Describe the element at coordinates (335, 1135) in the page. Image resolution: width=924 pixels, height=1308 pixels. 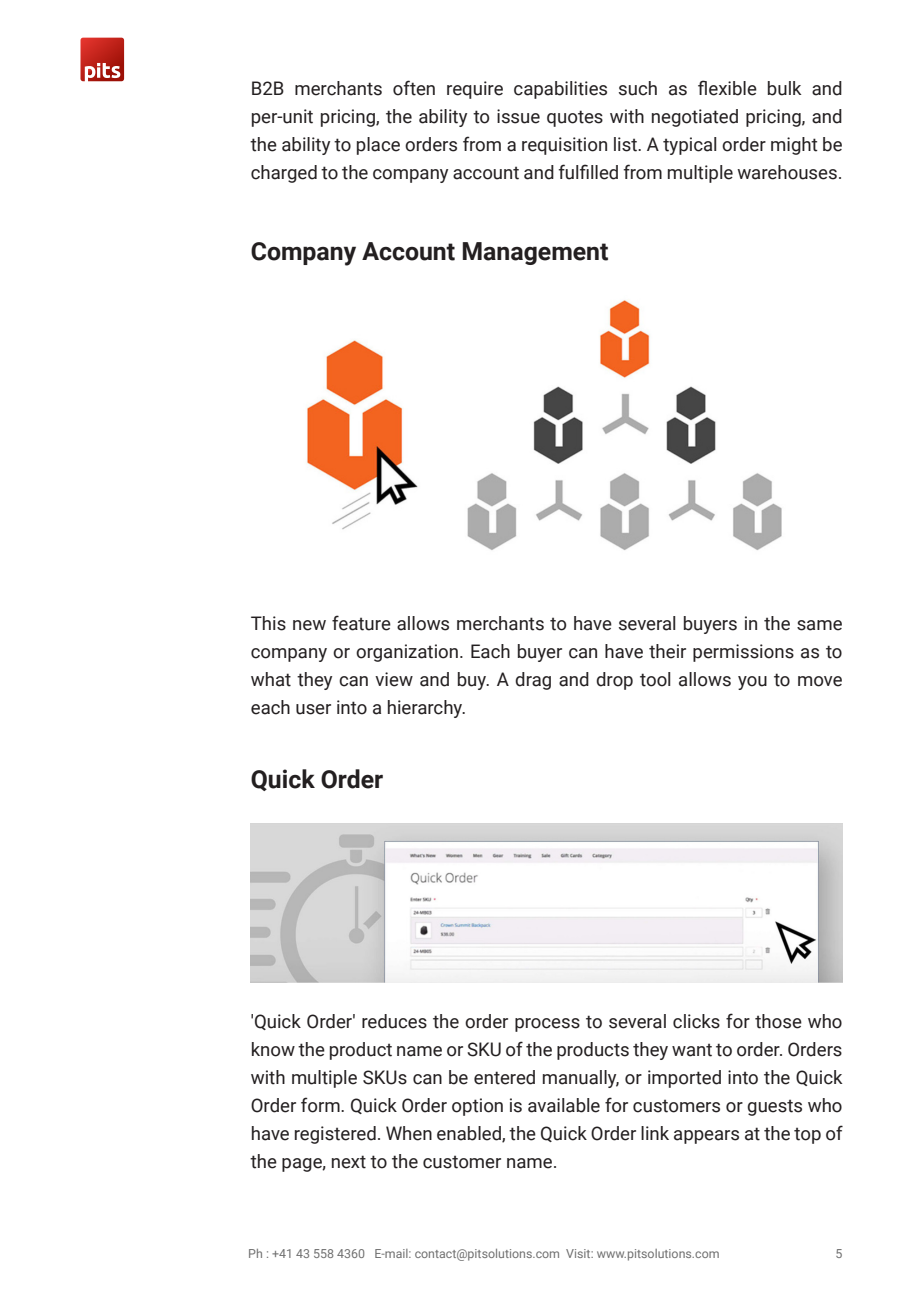
I see `registered` at that location.
